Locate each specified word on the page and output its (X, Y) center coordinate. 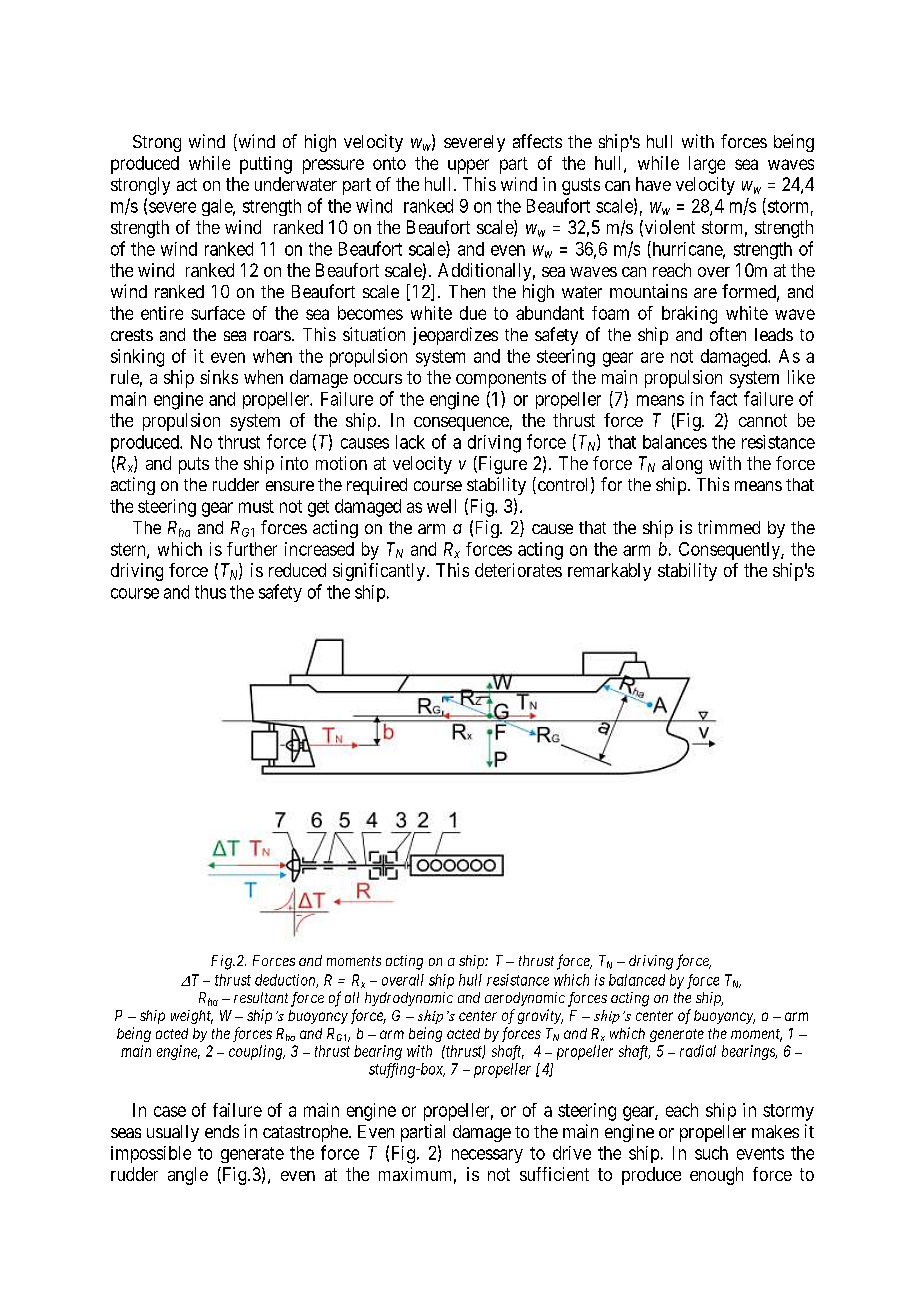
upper (468, 166)
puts (194, 465)
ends (222, 1131)
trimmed (729, 527)
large (707, 165)
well (441, 506)
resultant (261, 997)
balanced (637, 980)
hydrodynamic (409, 999)
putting (266, 165)
